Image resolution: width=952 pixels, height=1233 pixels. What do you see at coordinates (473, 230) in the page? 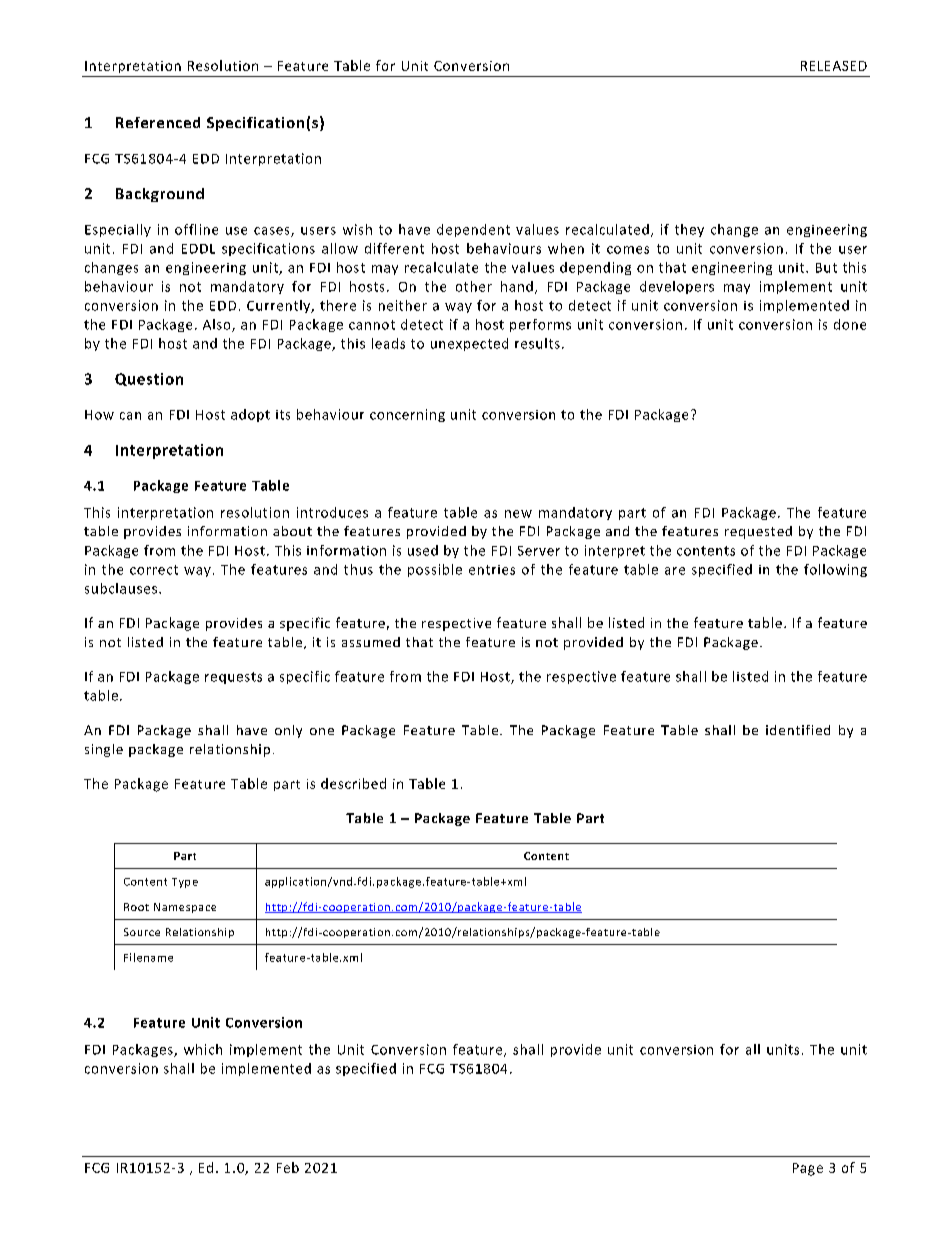
I see `dependent` at bounding box center [473, 230].
